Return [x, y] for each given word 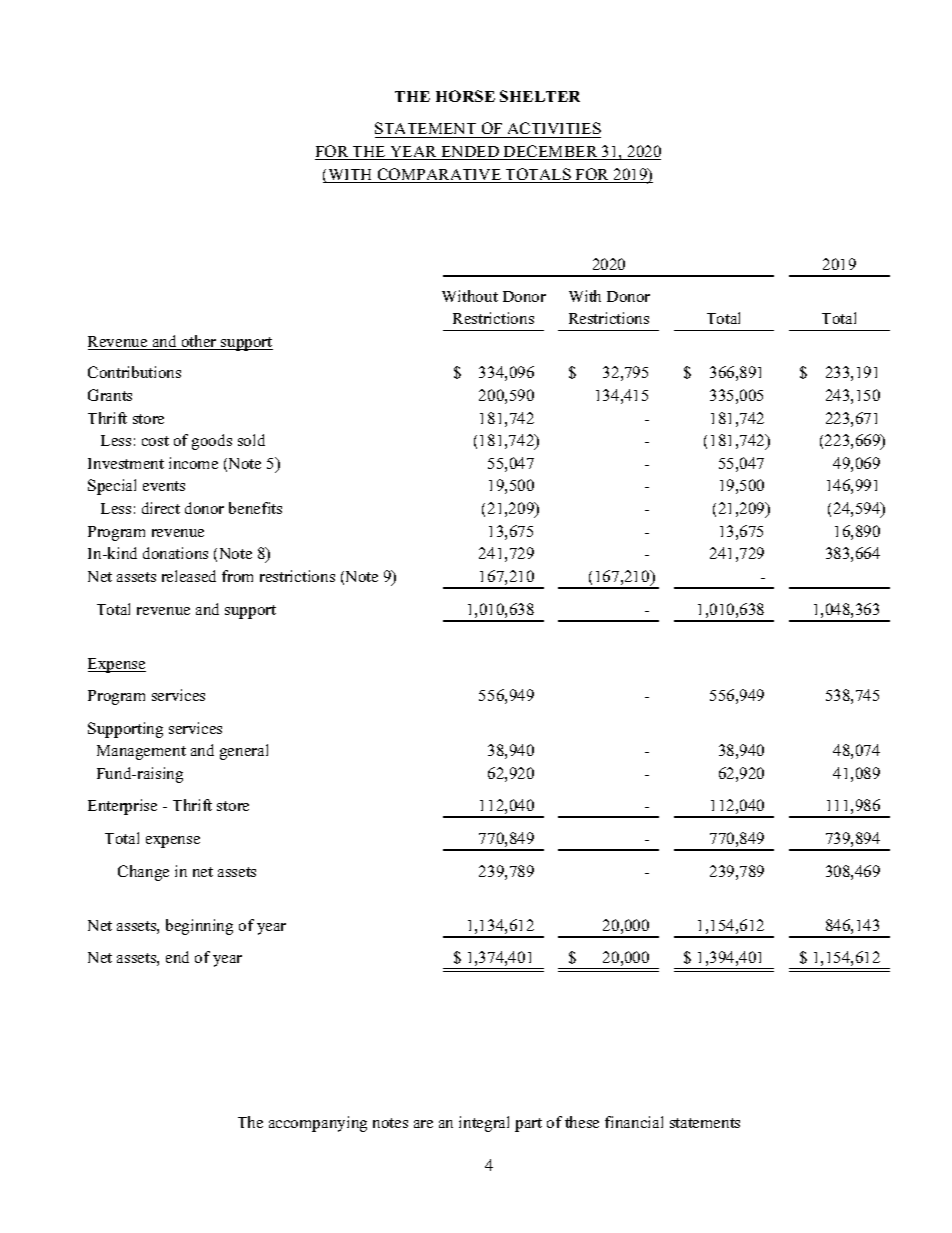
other [199, 342]
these [582, 1122]
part [528, 1125]
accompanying [318, 1124]
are [423, 1124]
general [244, 752]
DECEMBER [551, 152]
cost [155, 441]
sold [251, 440]
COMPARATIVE [440, 175]
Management [141, 752]
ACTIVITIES [553, 130]
